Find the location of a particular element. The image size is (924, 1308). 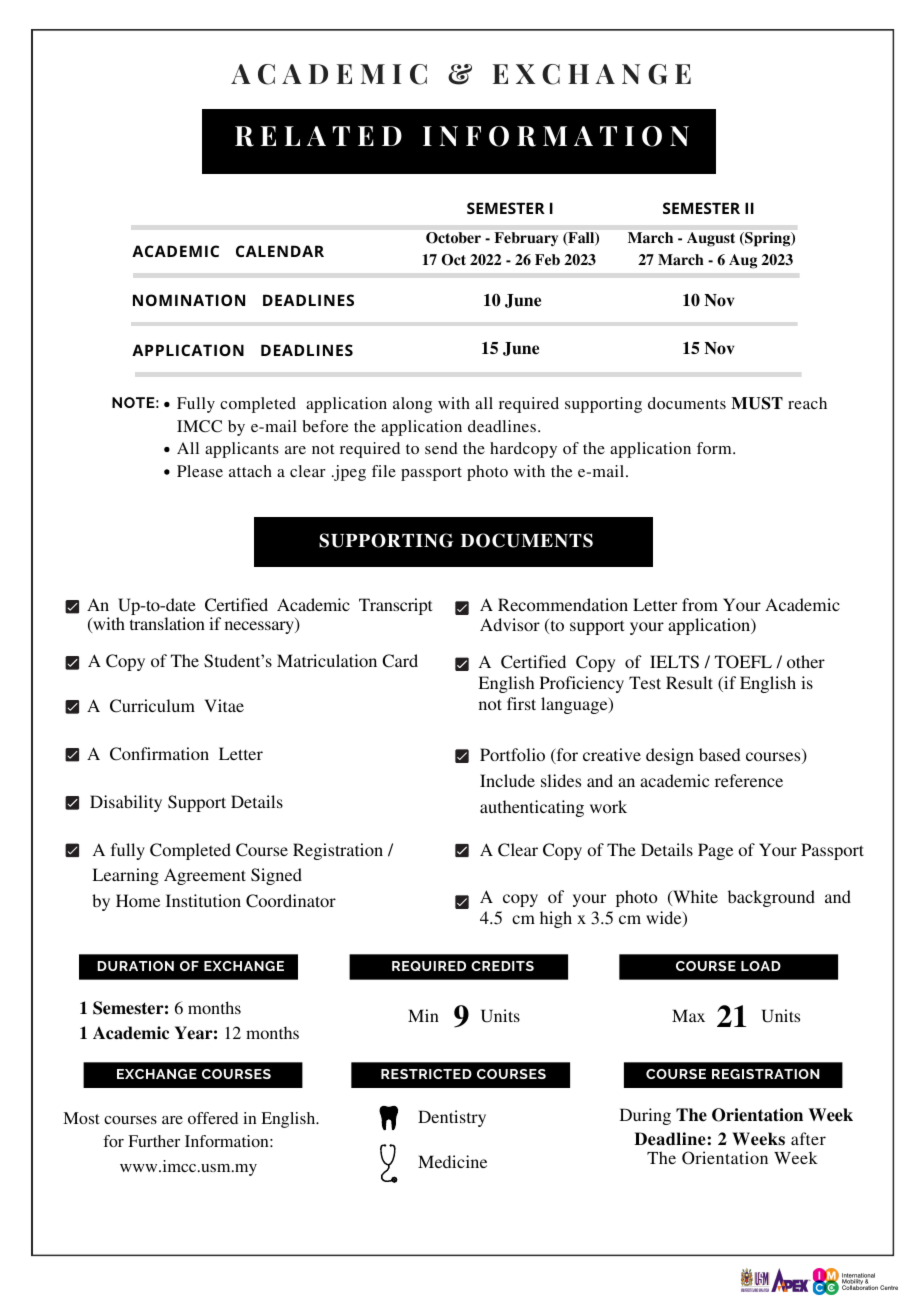

Result is located at coordinates (689, 682).
